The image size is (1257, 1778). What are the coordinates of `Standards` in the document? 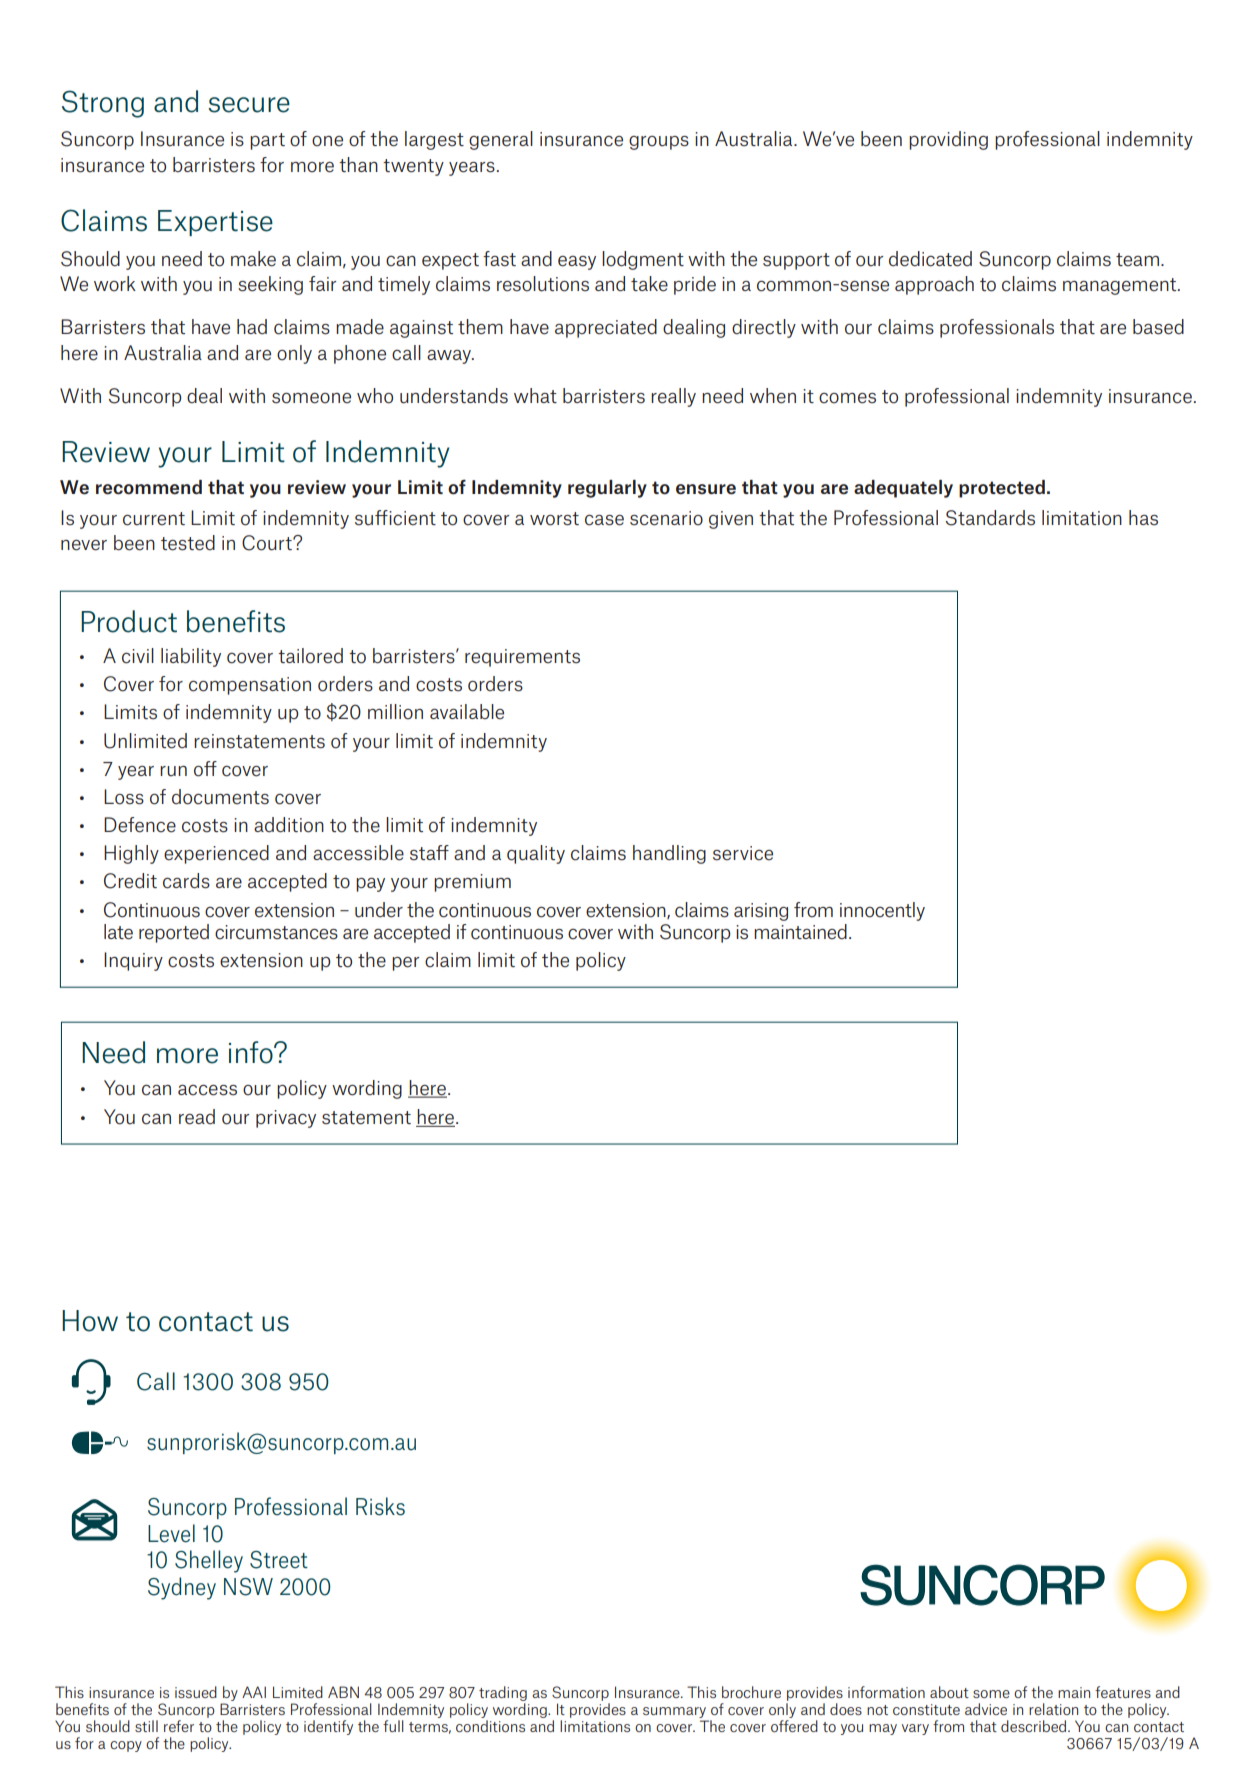 It's located at (990, 518).
